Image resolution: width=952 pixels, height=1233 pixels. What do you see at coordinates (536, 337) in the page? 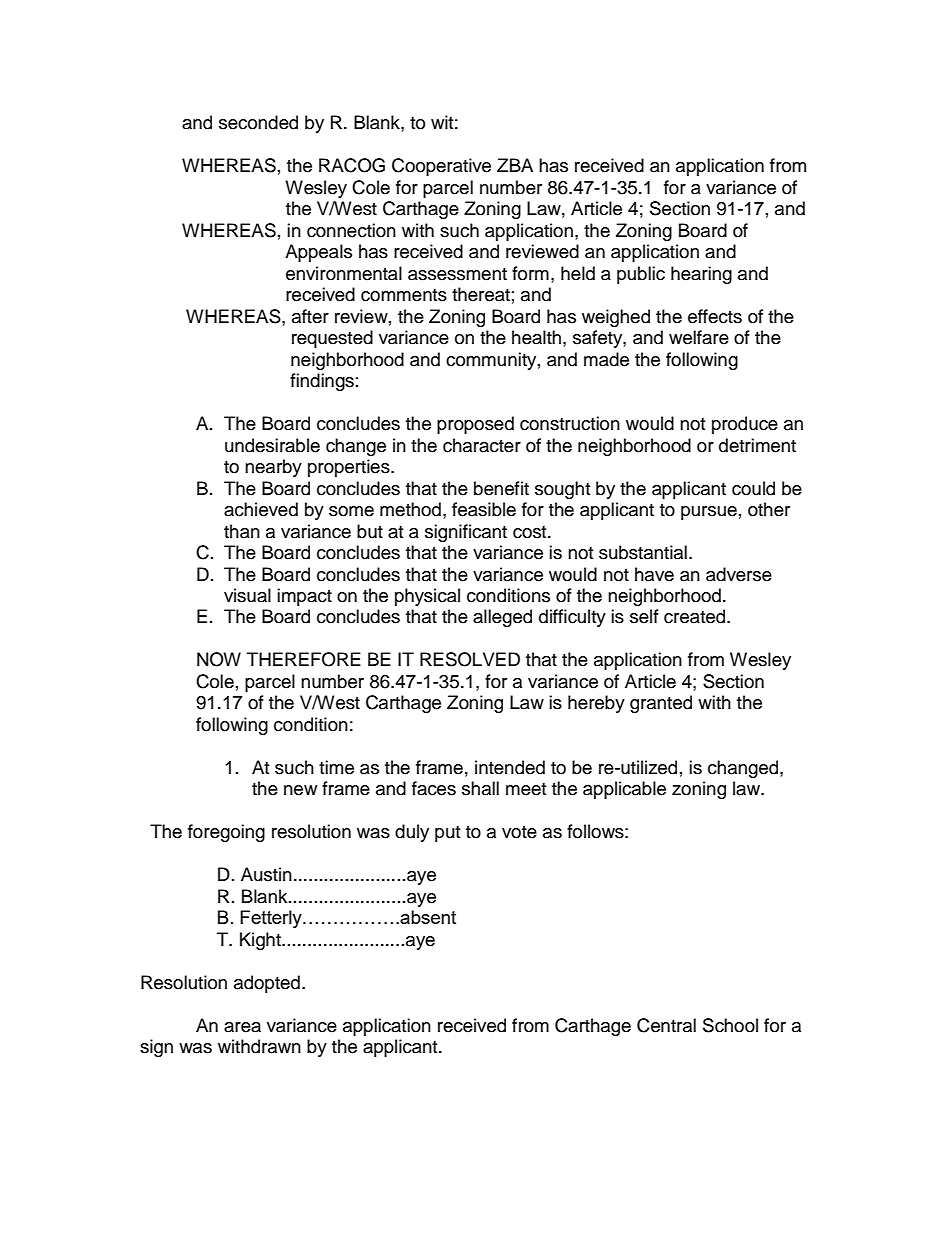
I see `health` at bounding box center [536, 337].
